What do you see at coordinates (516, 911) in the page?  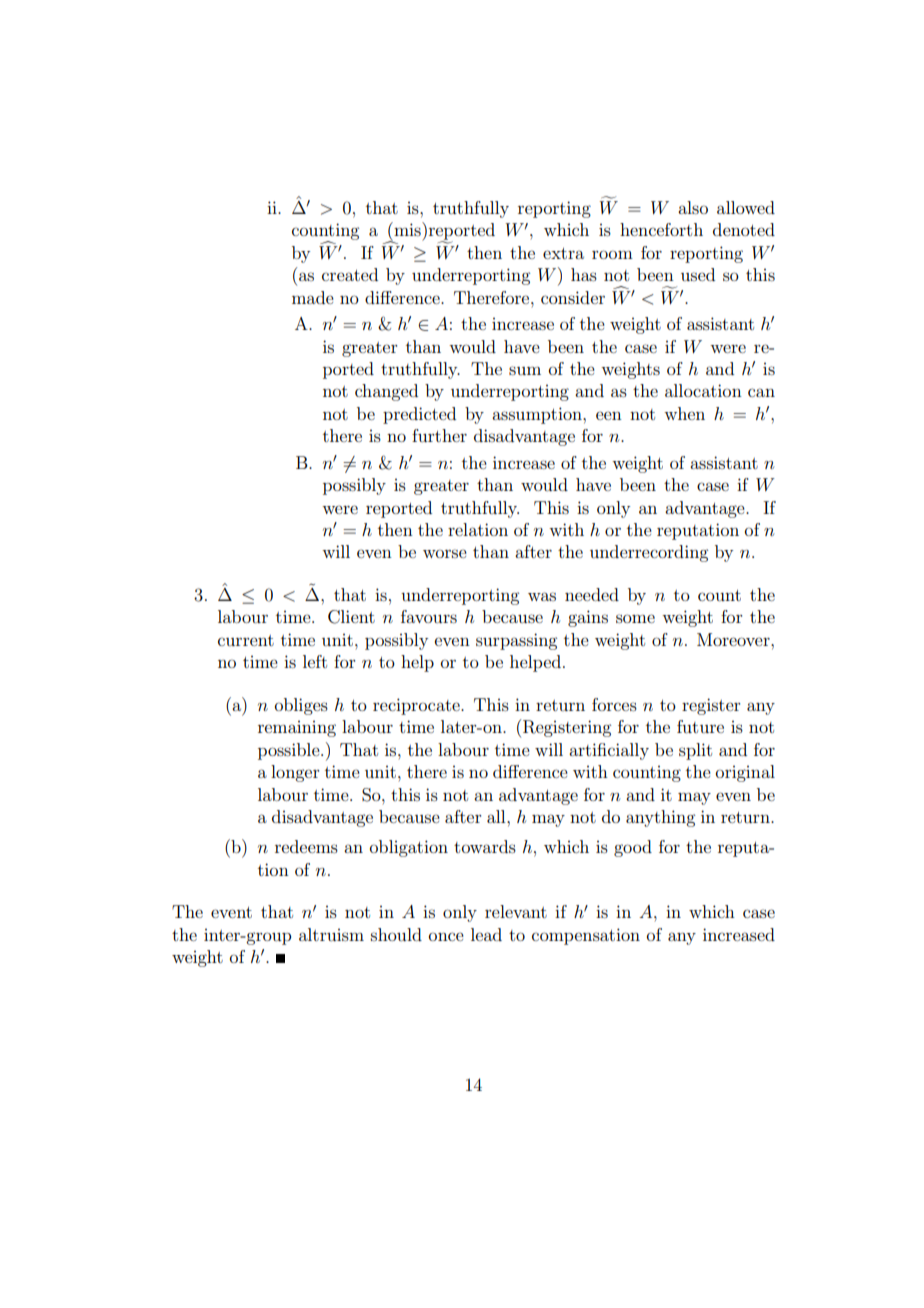 I see `relevant` at bounding box center [516, 911].
